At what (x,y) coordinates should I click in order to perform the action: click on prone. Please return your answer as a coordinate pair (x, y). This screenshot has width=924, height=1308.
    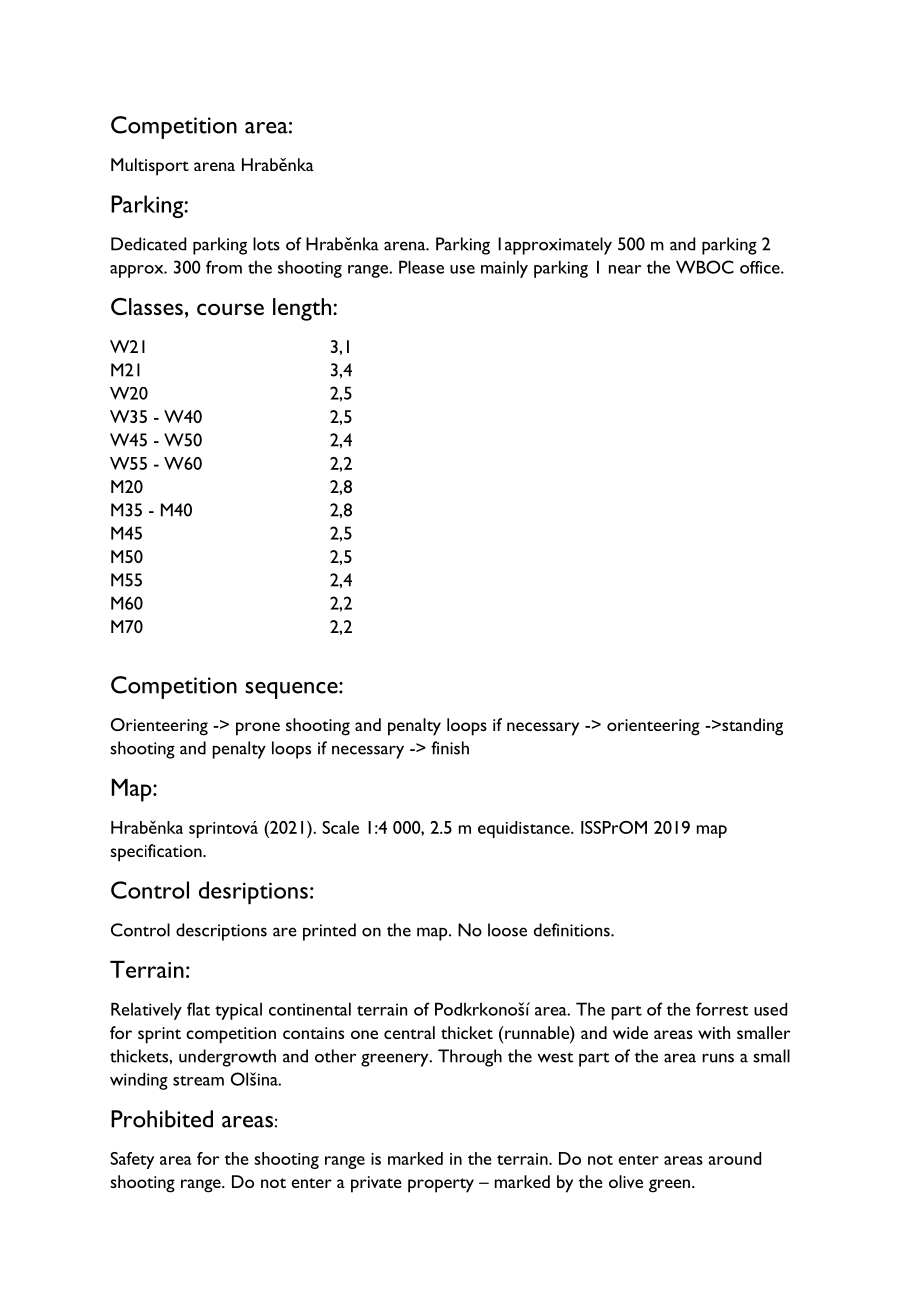
    Looking at the image, I should click on (258, 729).
